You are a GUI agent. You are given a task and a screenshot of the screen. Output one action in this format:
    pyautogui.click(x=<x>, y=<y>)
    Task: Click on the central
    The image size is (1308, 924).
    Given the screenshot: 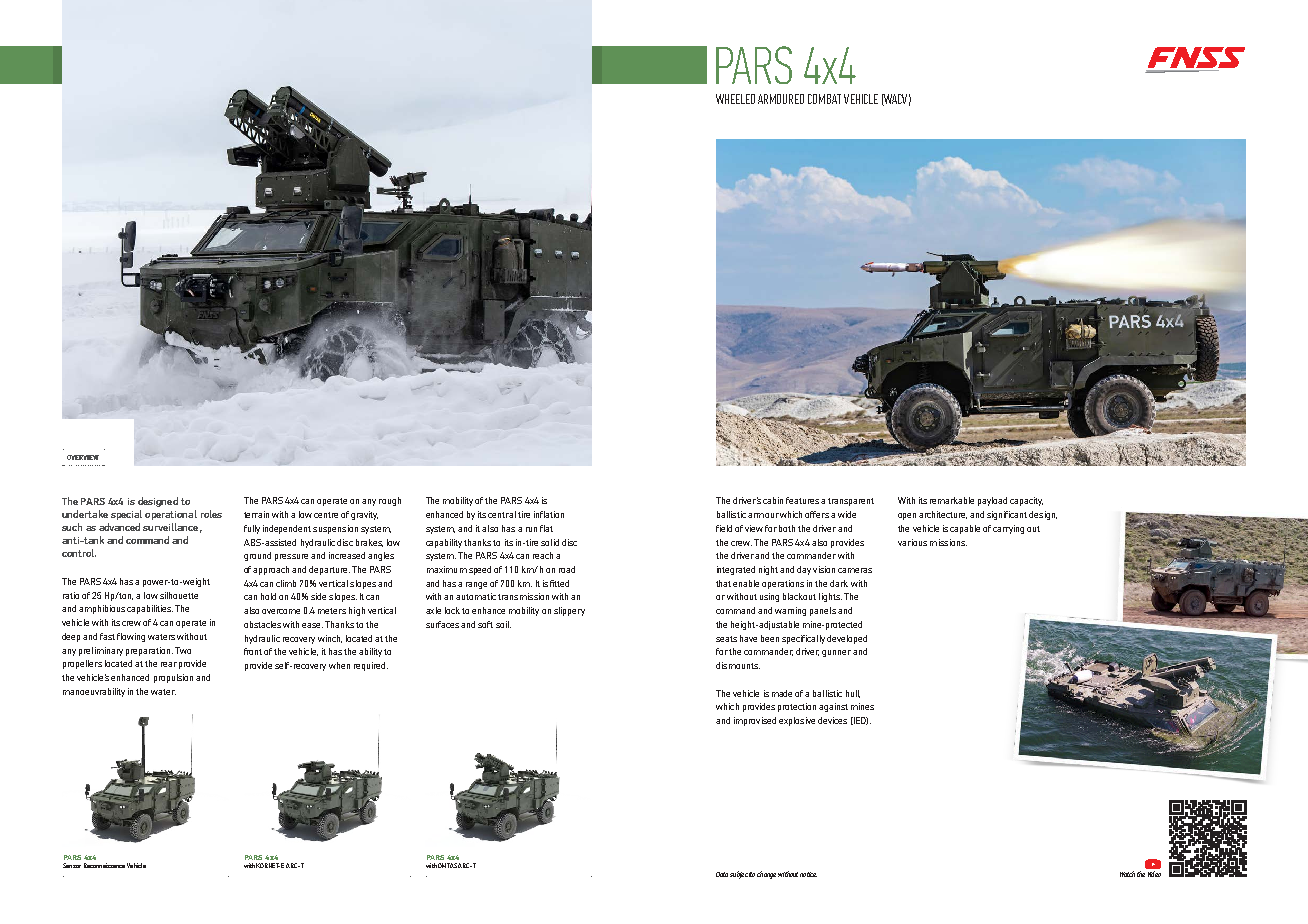 What is the action you would take?
    pyautogui.click(x=502, y=514)
